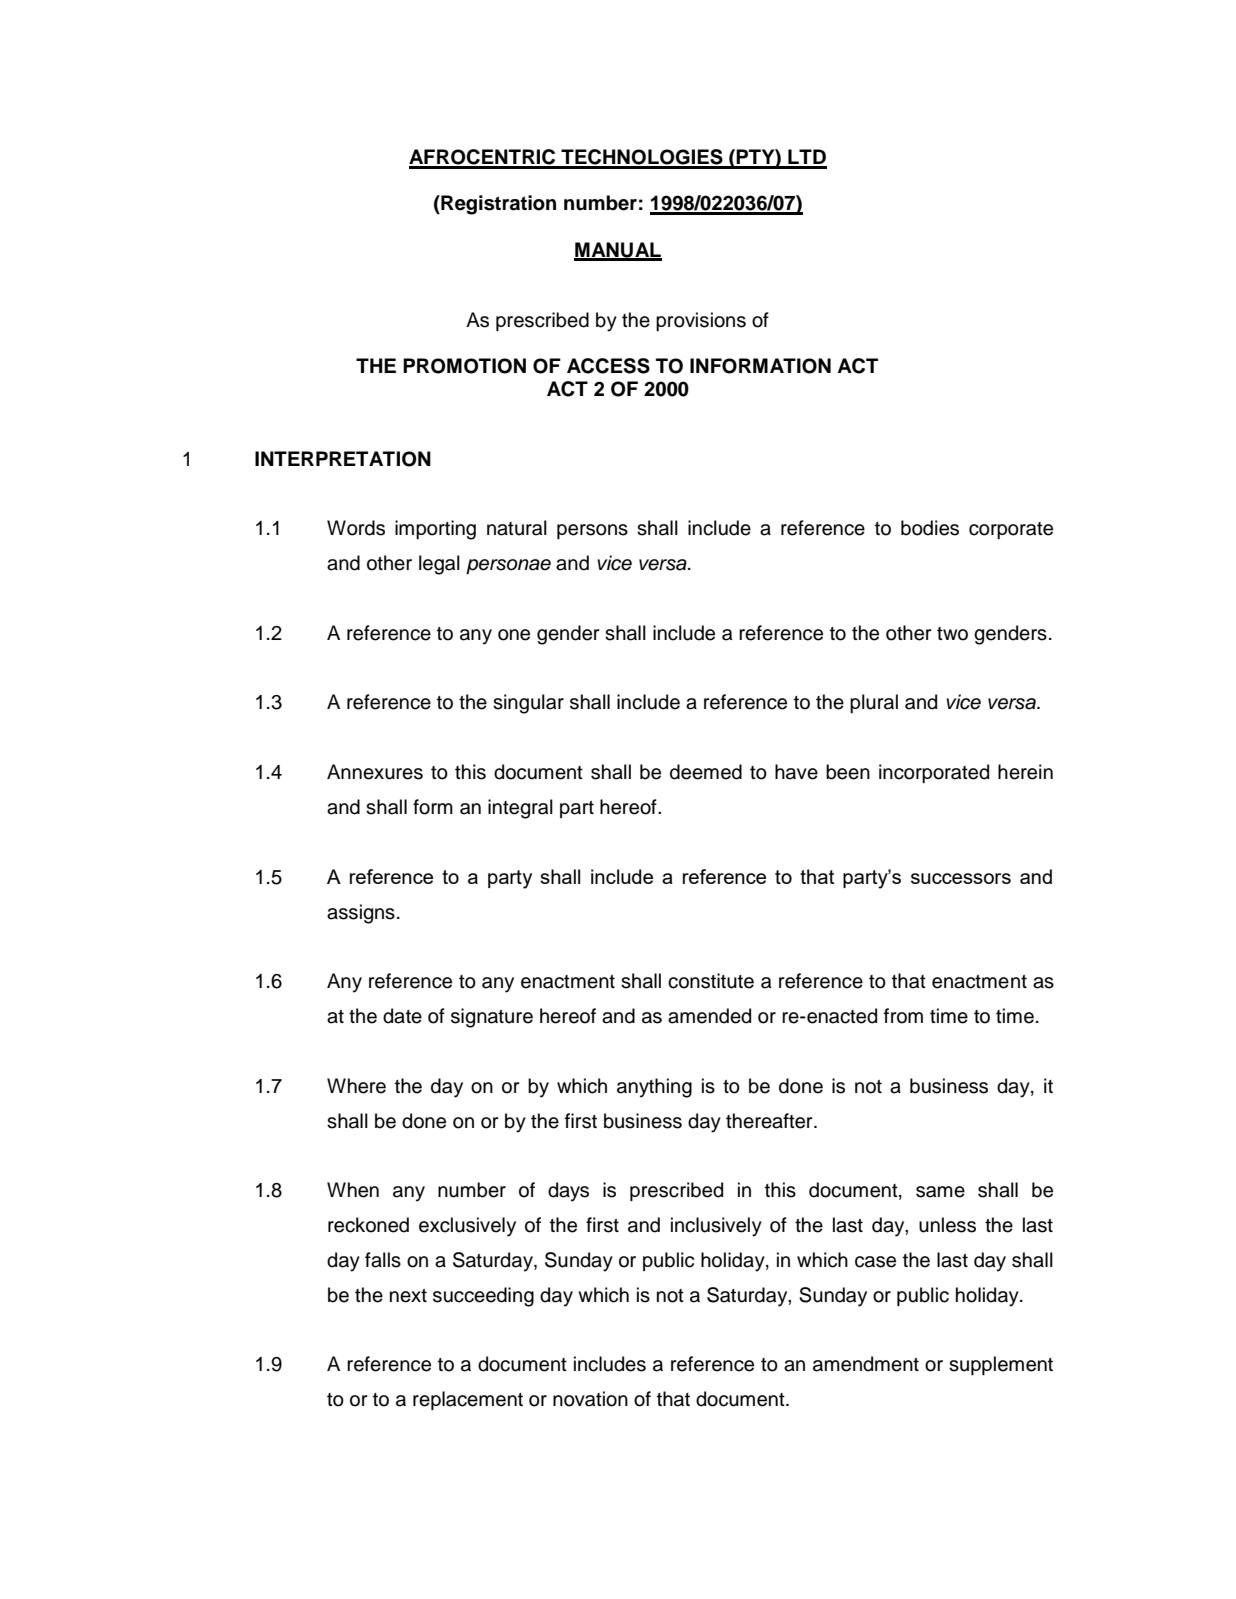  What do you see at coordinates (468, 1400) in the screenshot?
I see `replacement` at bounding box center [468, 1400].
